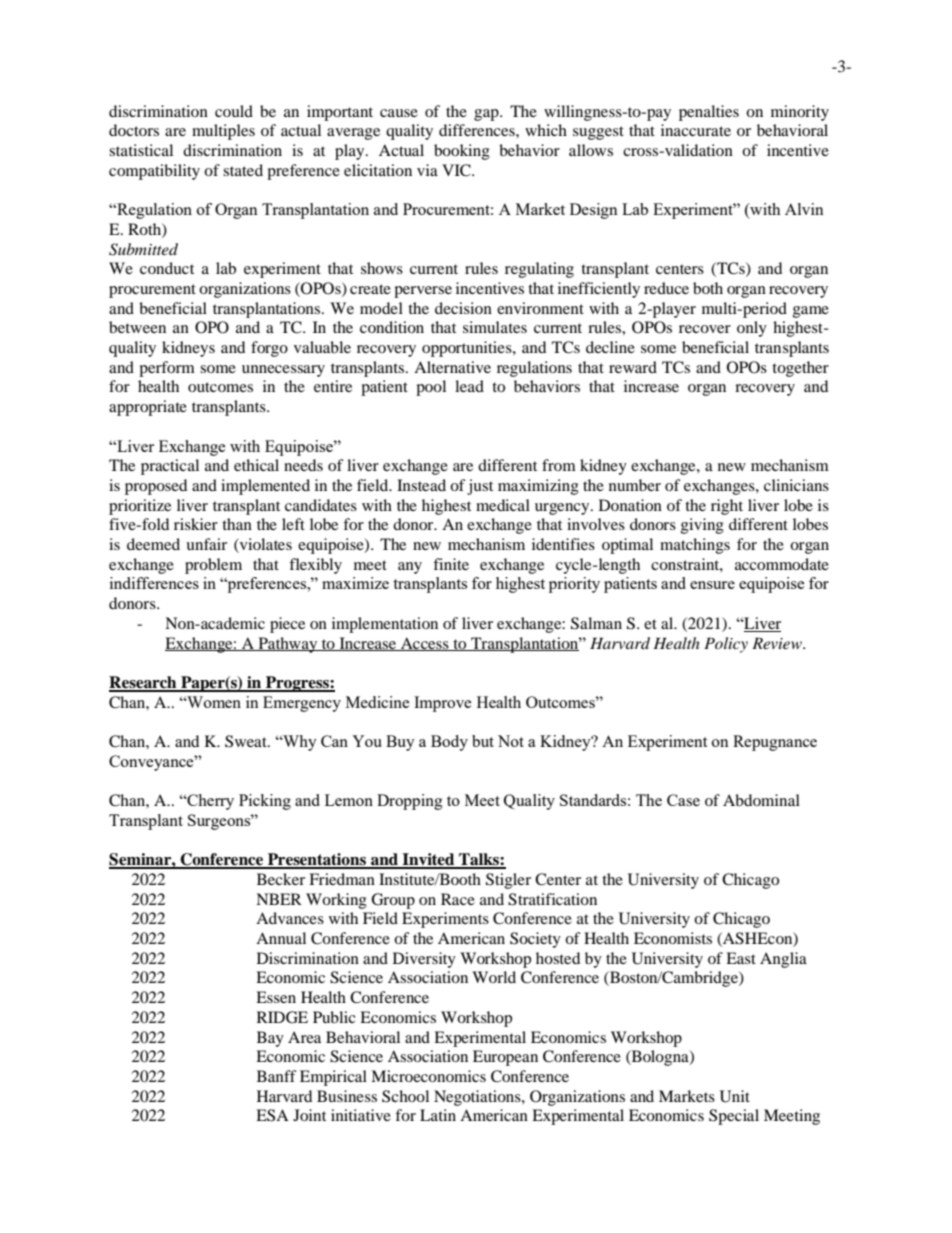  What do you see at coordinates (726, 645) in the image?
I see `Policy` at bounding box center [726, 645].
